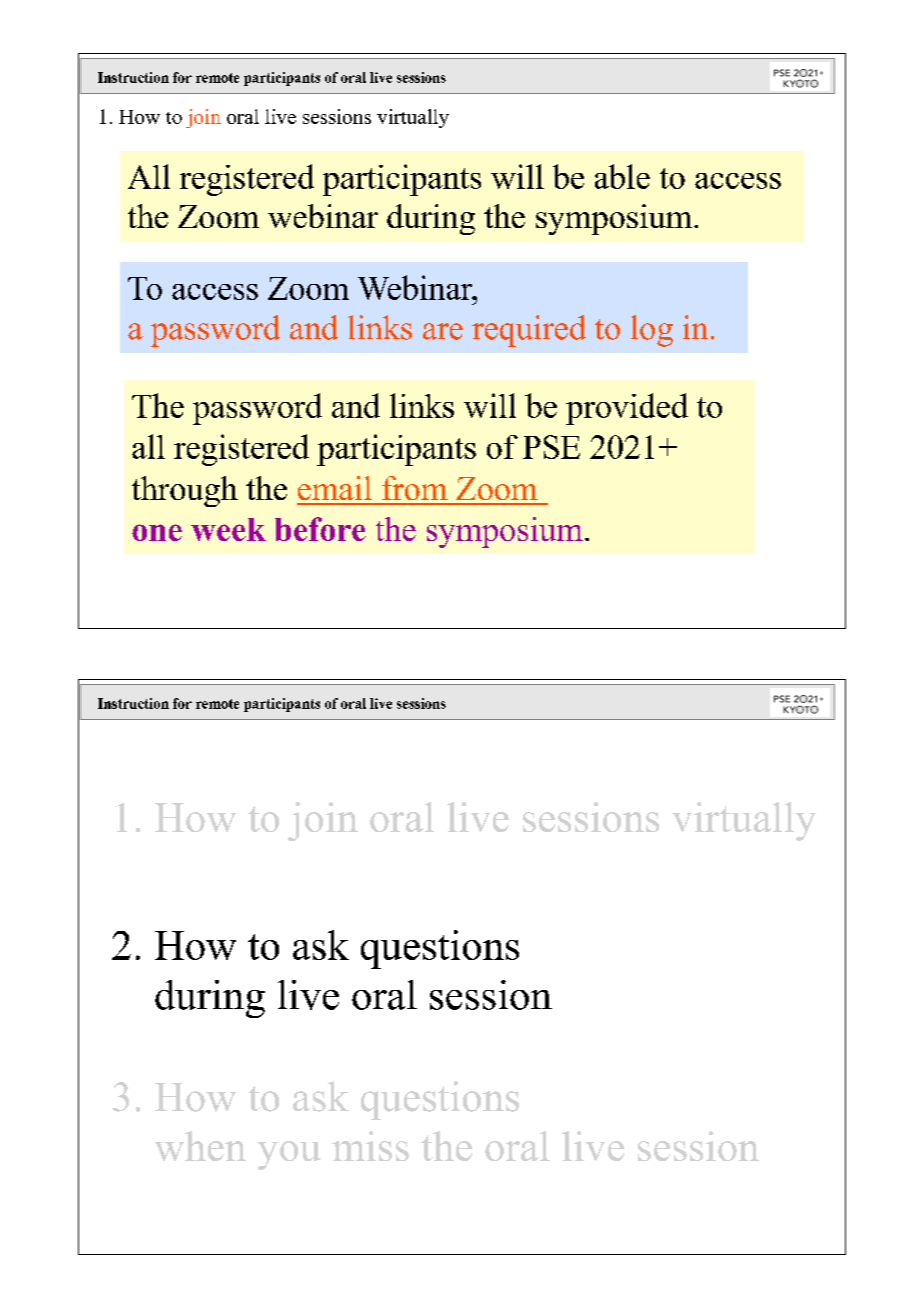  Describe the element at coordinates (228, 529) in the screenshot. I see `week` at that location.
